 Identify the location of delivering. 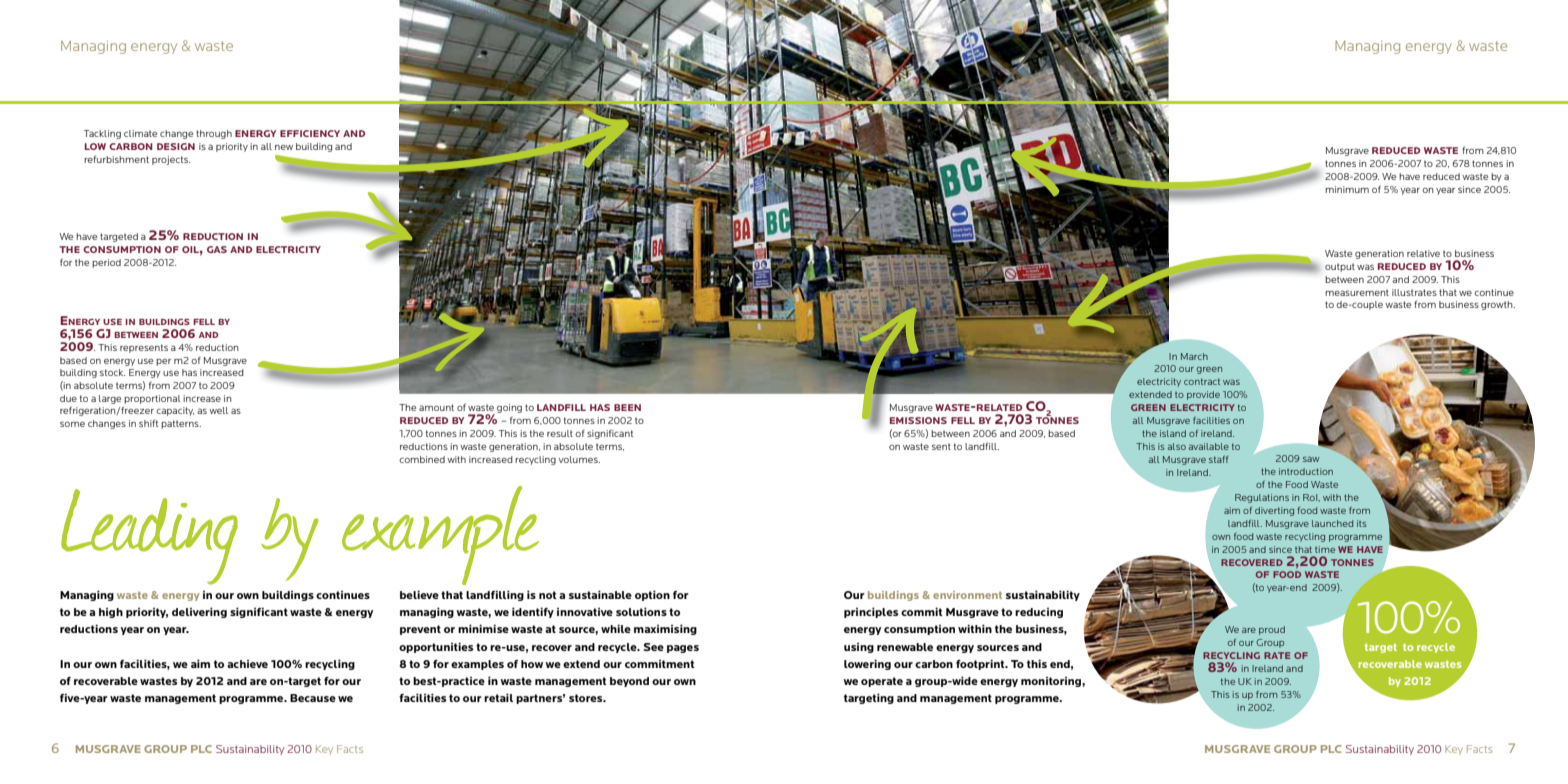
(199, 612).
